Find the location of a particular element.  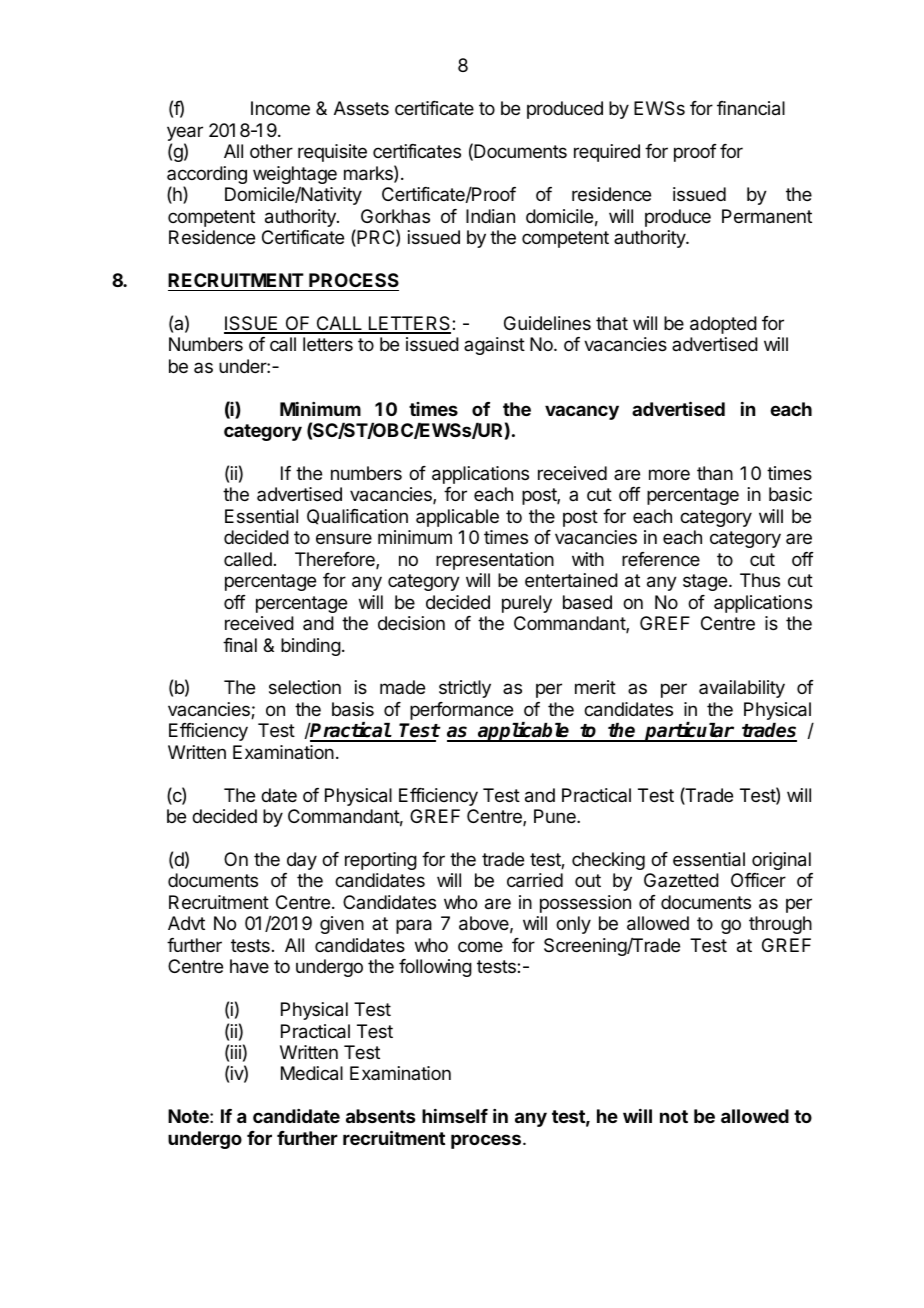

adopted is located at coordinates (723, 325).
